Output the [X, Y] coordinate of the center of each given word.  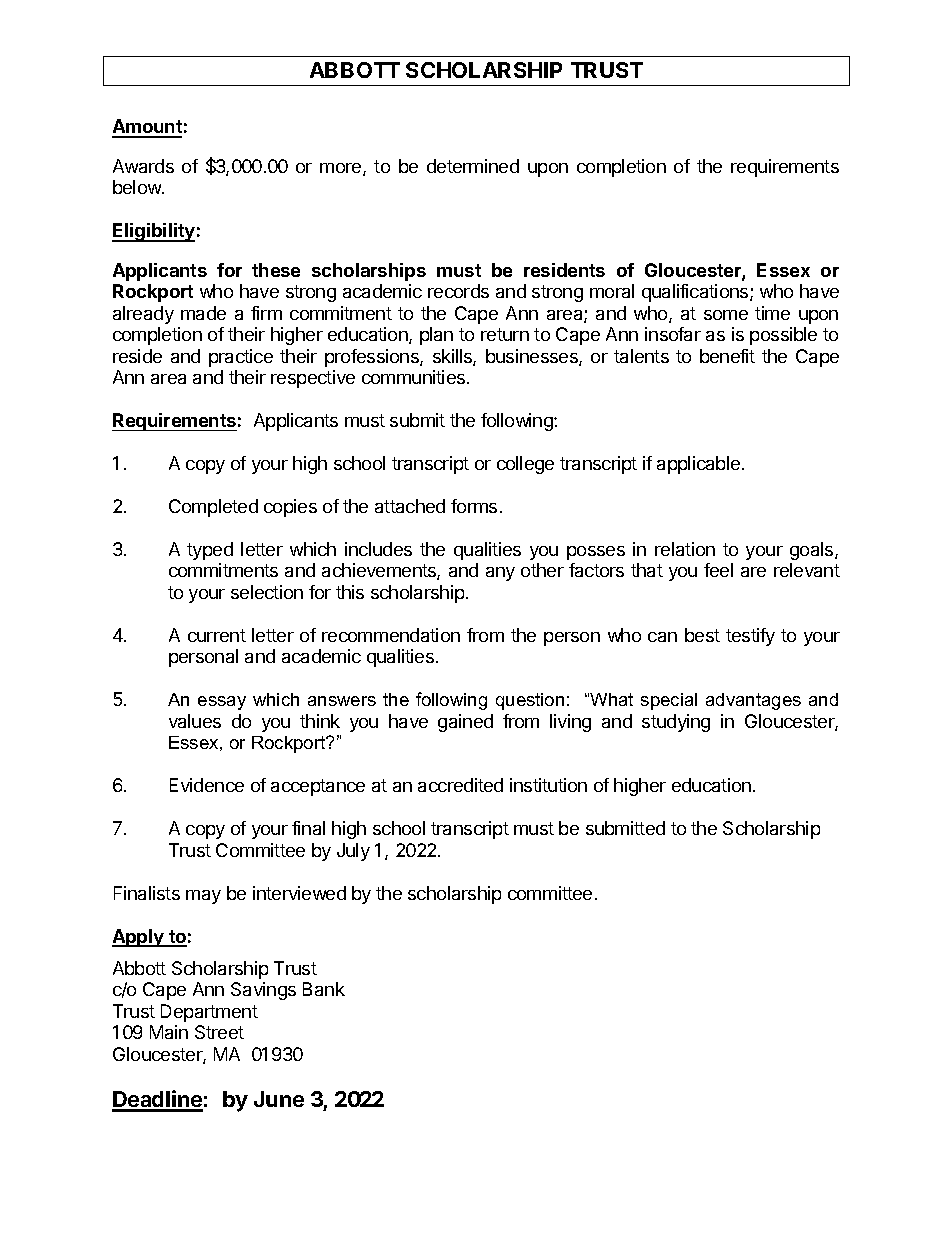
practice [241, 358]
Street [219, 1032]
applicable [698, 465]
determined [473, 166]
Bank [324, 989]
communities [415, 377]
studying [676, 723]
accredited [460, 785]
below [138, 187]
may [203, 897]
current [217, 635]
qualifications [696, 293]
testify [750, 637]
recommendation [391, 635]
